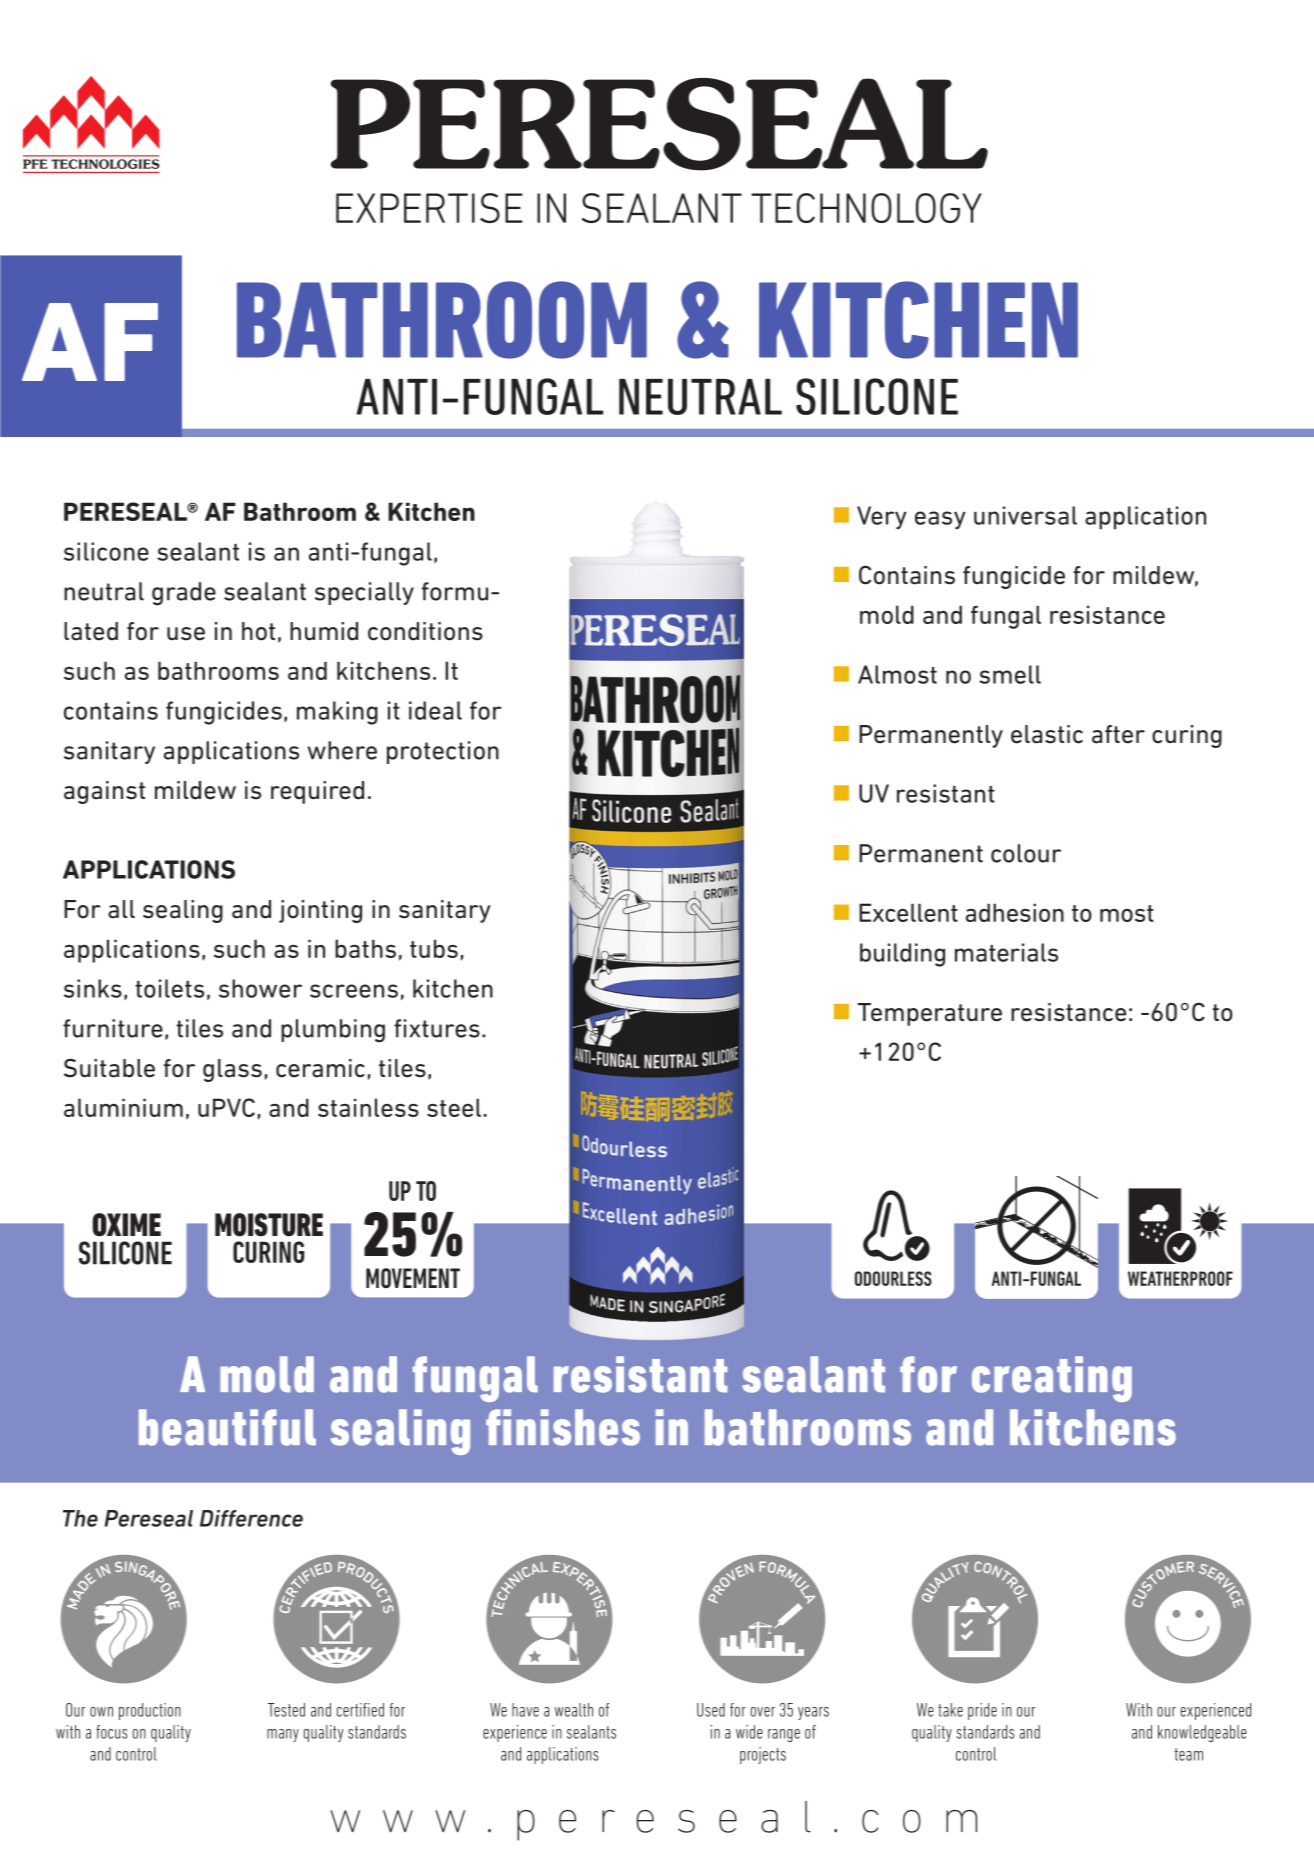 The image size is (1314, 1858). What do you see at coordinates (866, 208) in the screenshot?
I see `TECHNOLOGY` at bounding box center [866, 208].
